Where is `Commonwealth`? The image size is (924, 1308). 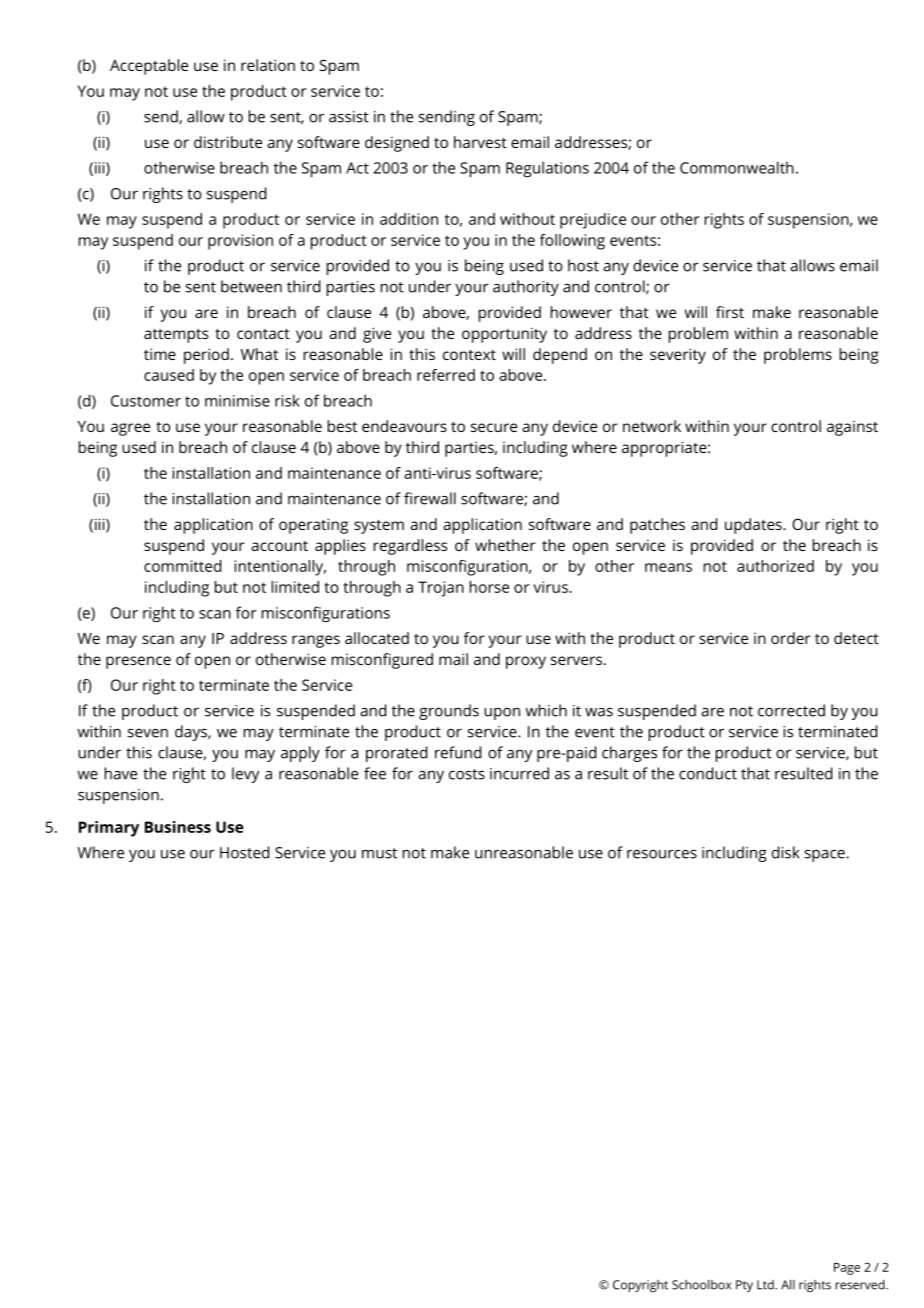 Commonwealth is located at coordinates (737, 167).
